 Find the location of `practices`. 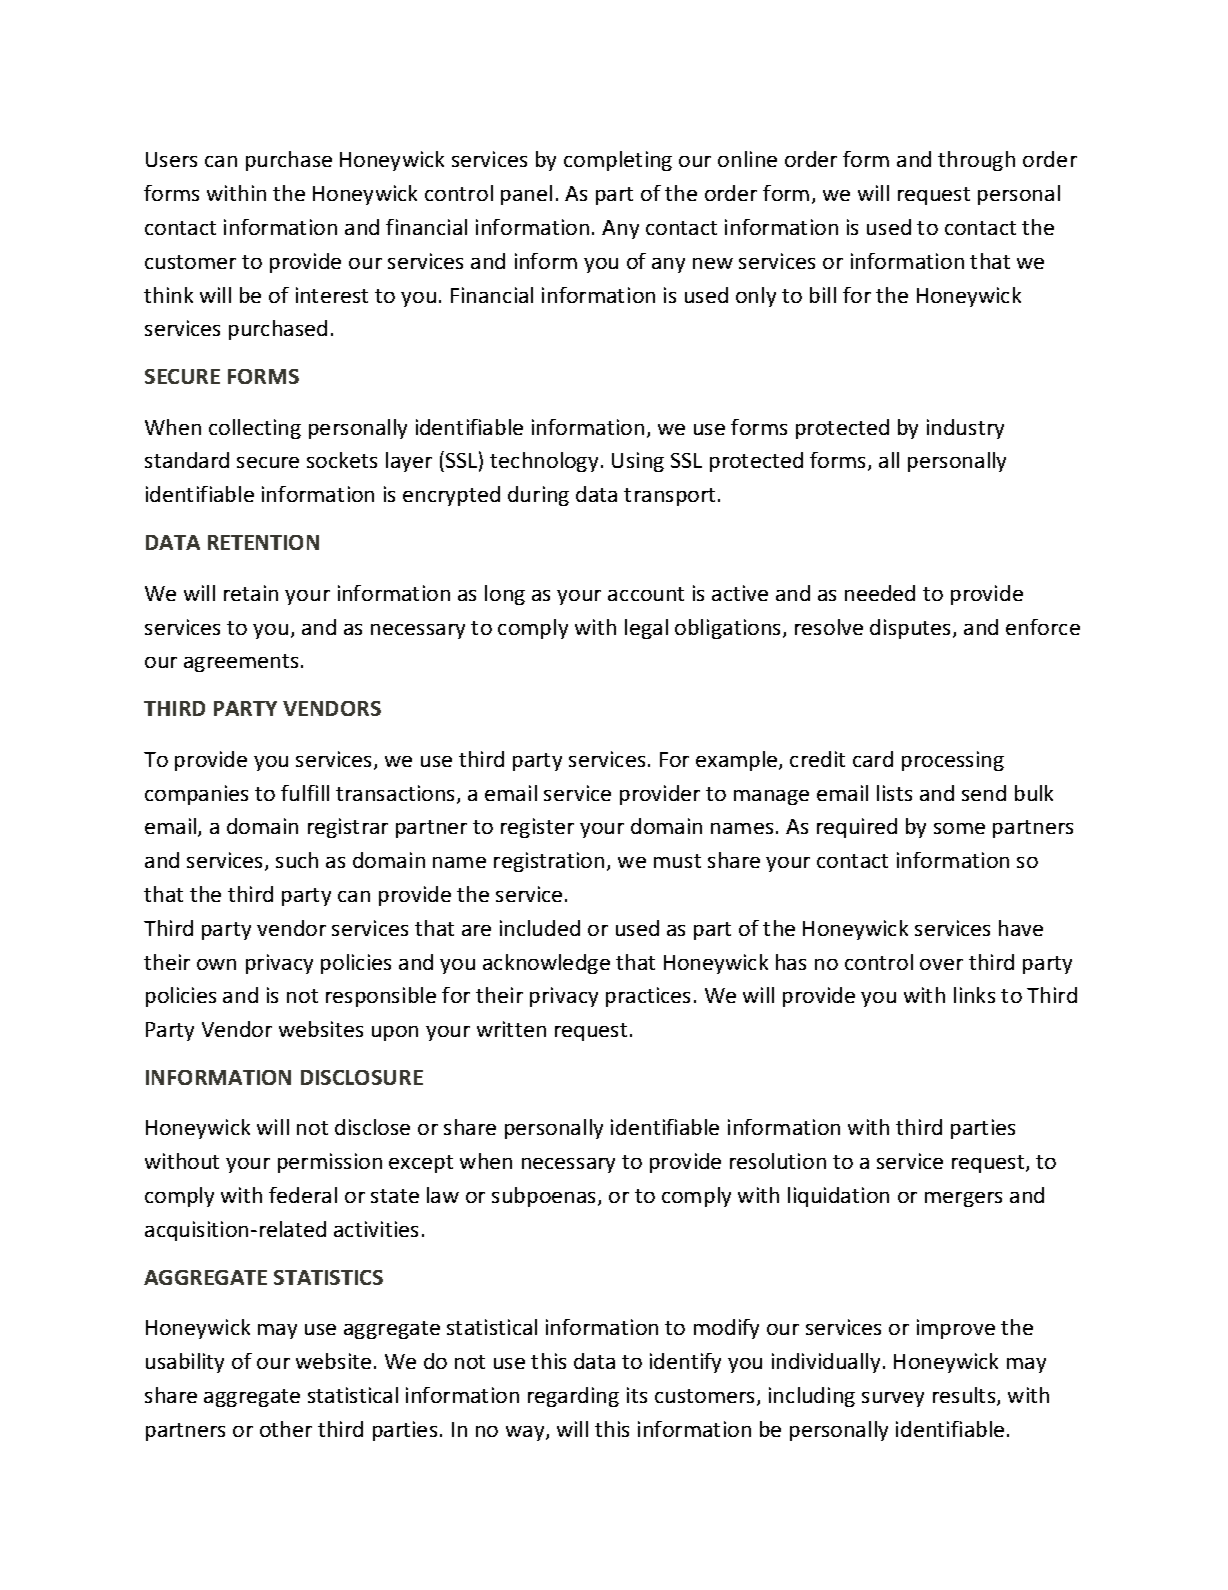

practices is located at coordinates (648, 997).
